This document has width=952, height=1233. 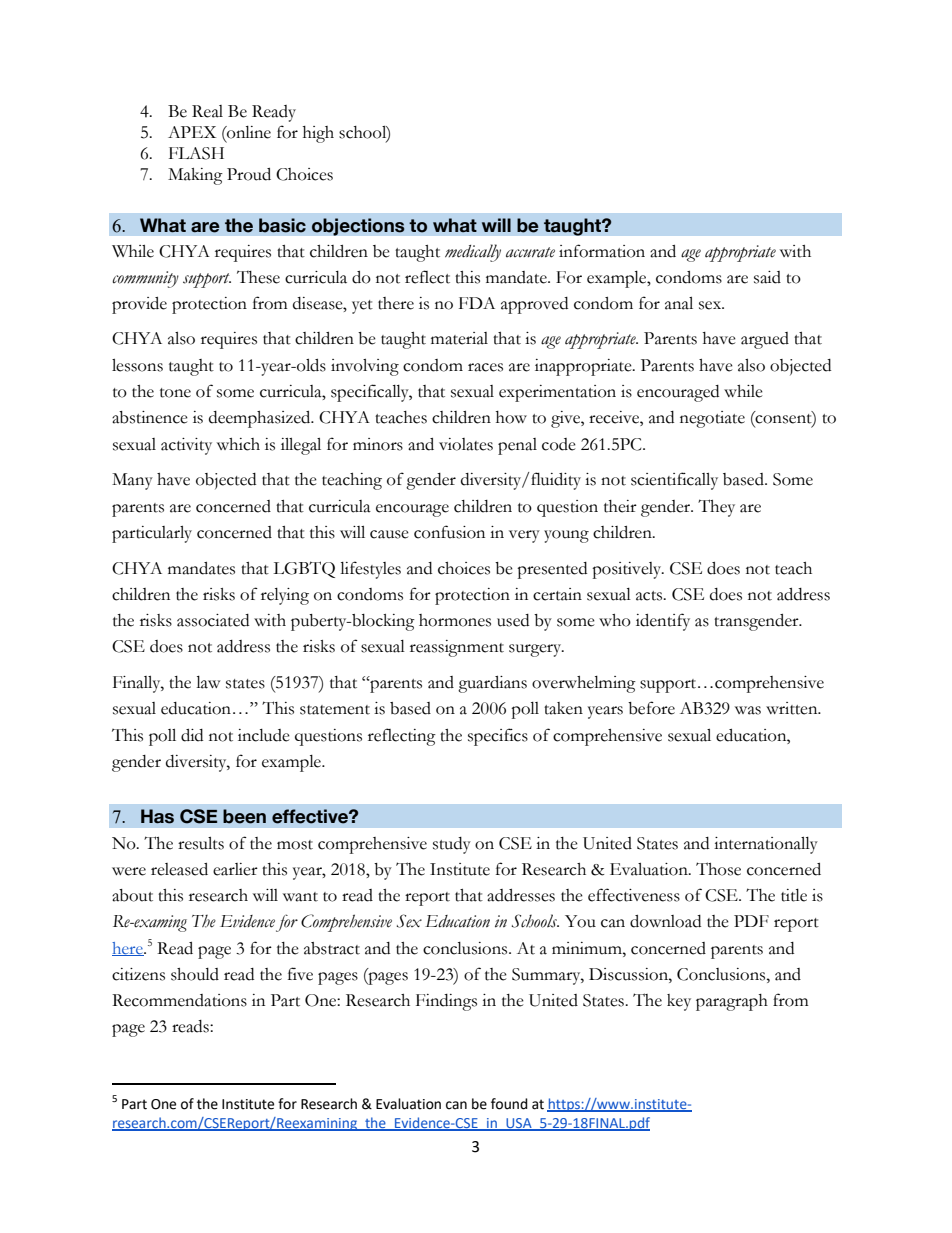 What do you see at coordinates (509, 1104) in the document?
I see `found` at bounding box center [509, 1104].
